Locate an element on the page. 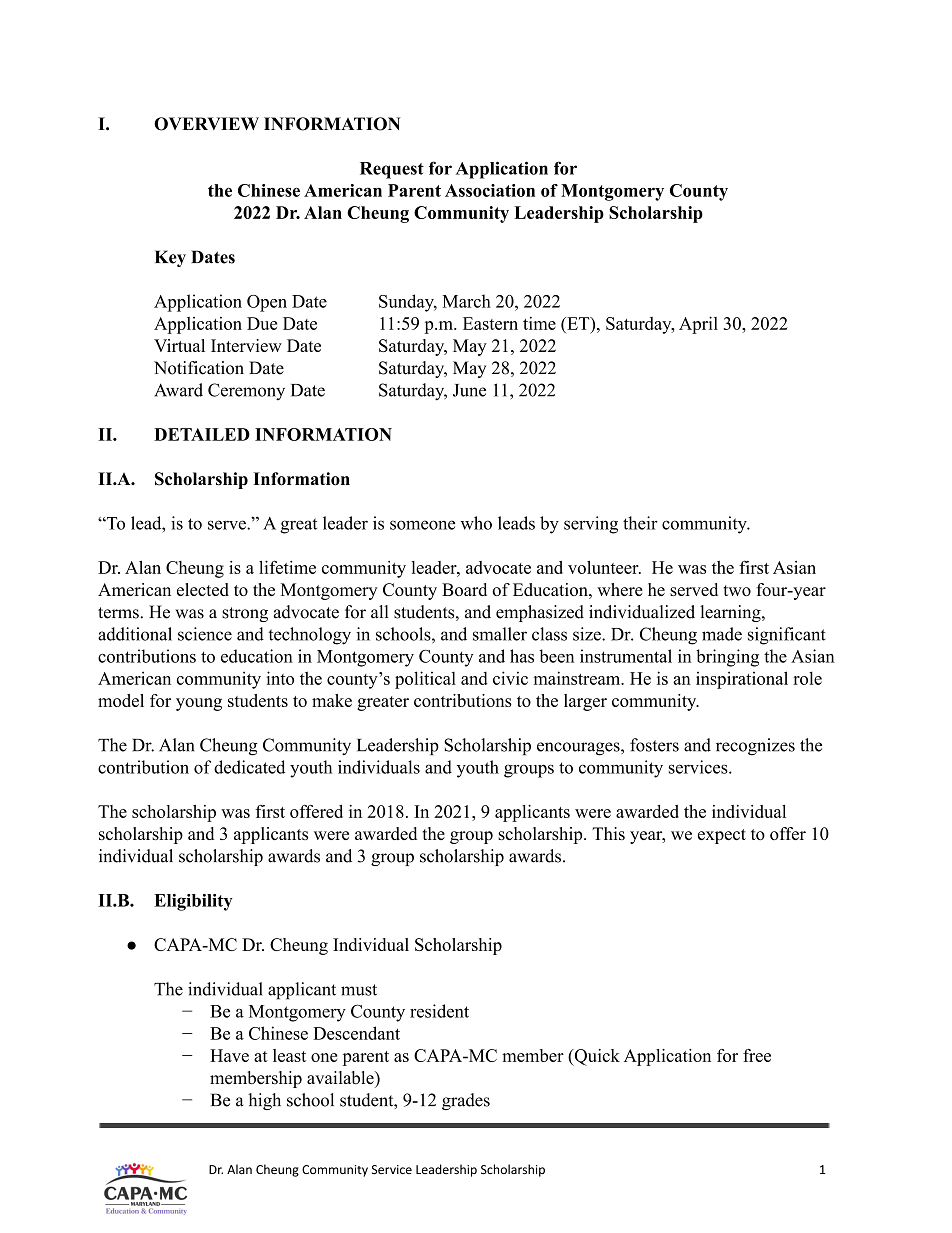 This image has height=1233, width=952. who is located at coordinates (476, 523).
